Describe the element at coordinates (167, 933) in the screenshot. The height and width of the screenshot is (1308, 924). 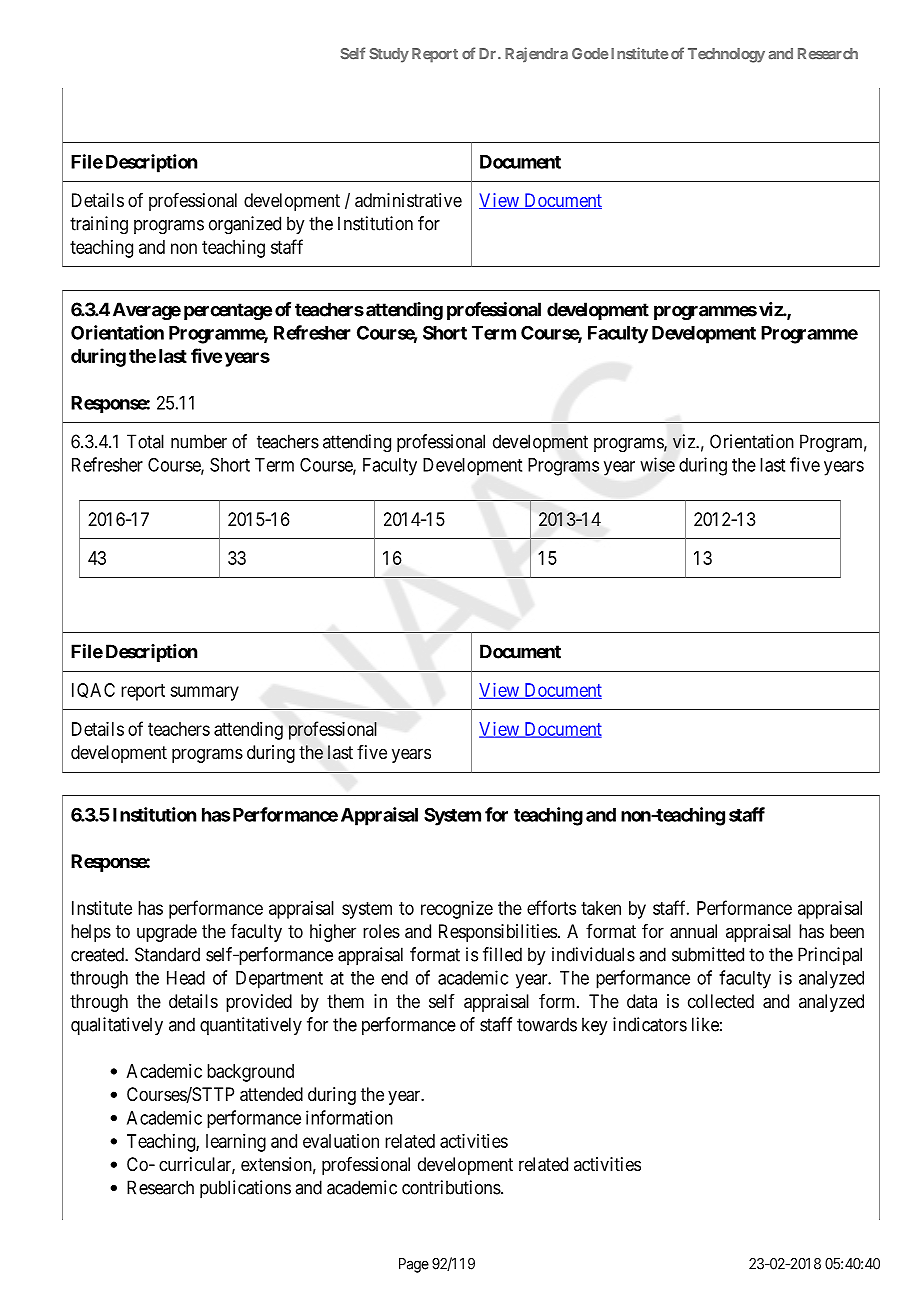
I see `upgrade` at that location.
